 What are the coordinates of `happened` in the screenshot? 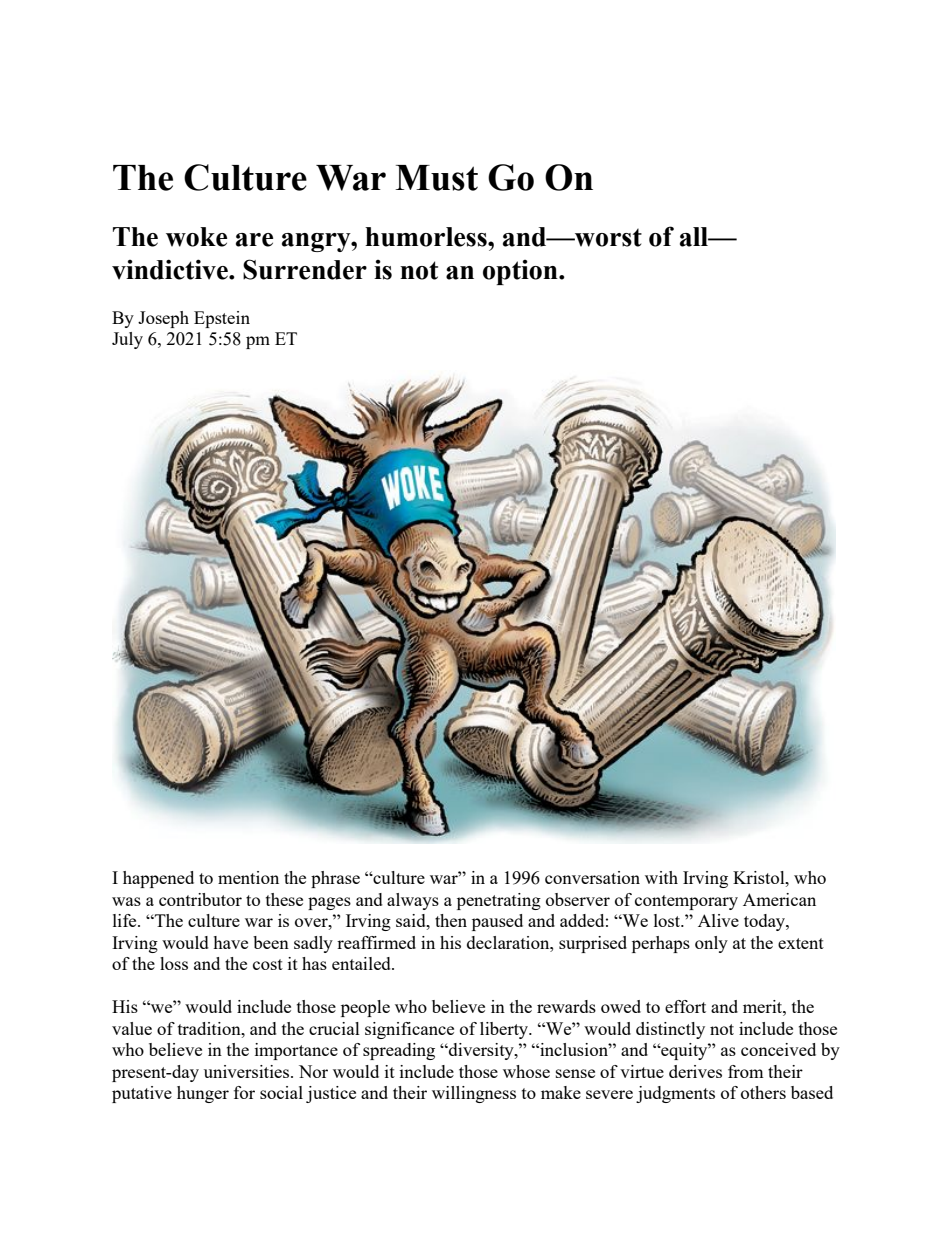 It's located at (158, 879).
